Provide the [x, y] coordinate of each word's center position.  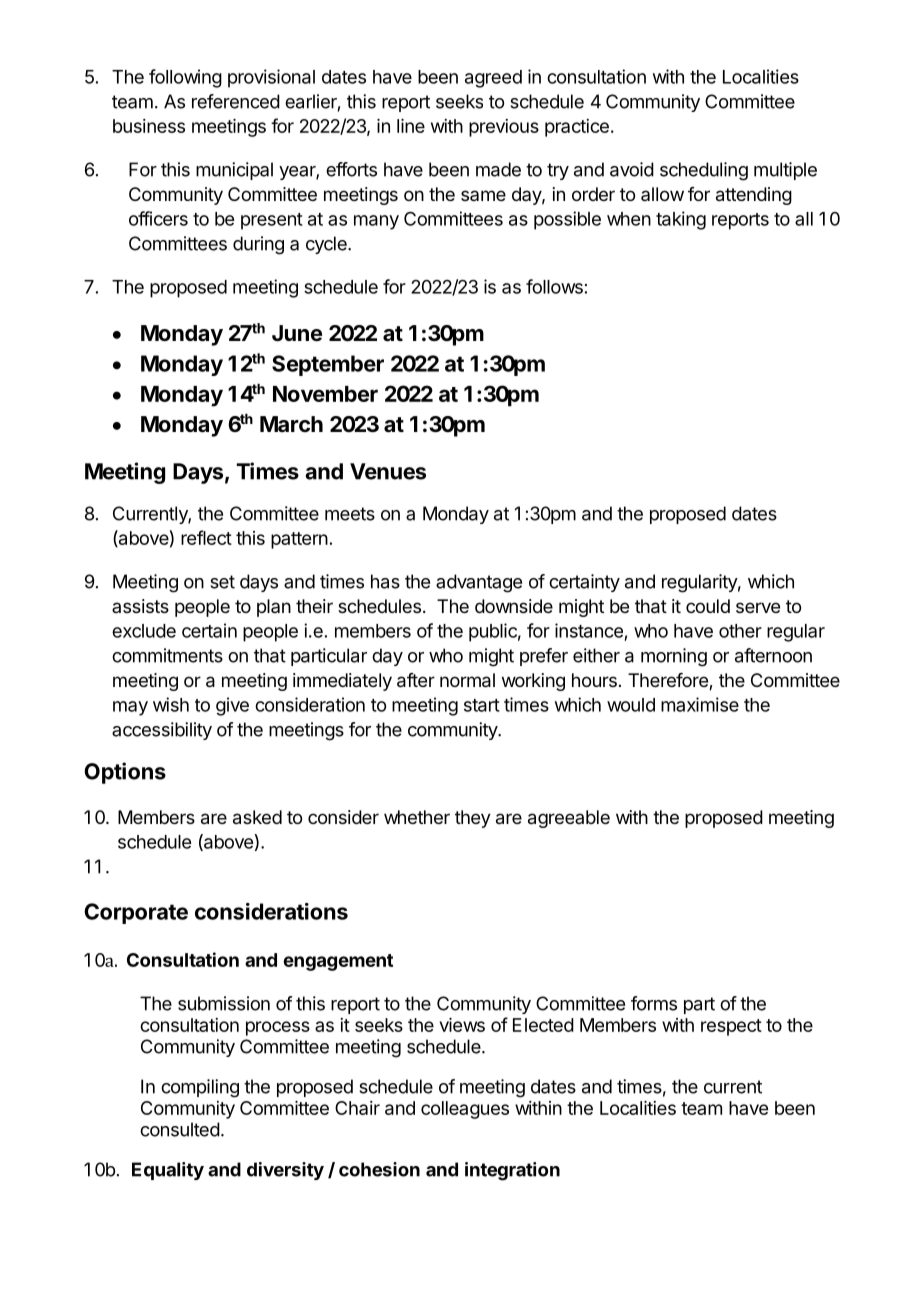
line [411, 126]
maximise [700, 704]
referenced [236, 101]
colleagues [465, 1110]
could [708, 606]
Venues [388, 471]
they [473, 819]
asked [257, 817]
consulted [180, 1129]
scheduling [704, 171]
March [291, 424]
